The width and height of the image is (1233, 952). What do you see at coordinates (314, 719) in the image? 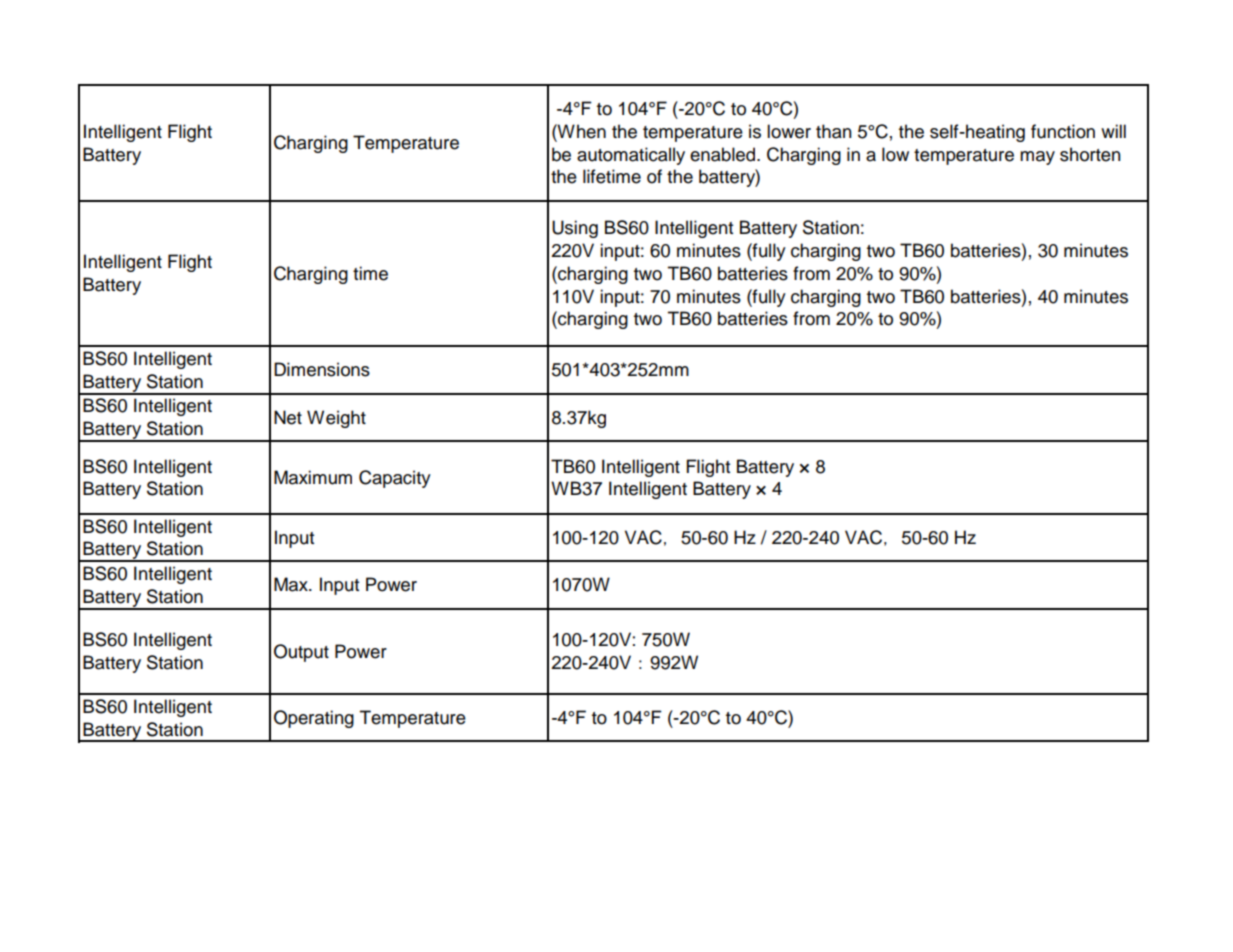
I see `Operating` at bounding box center [314, 719].
